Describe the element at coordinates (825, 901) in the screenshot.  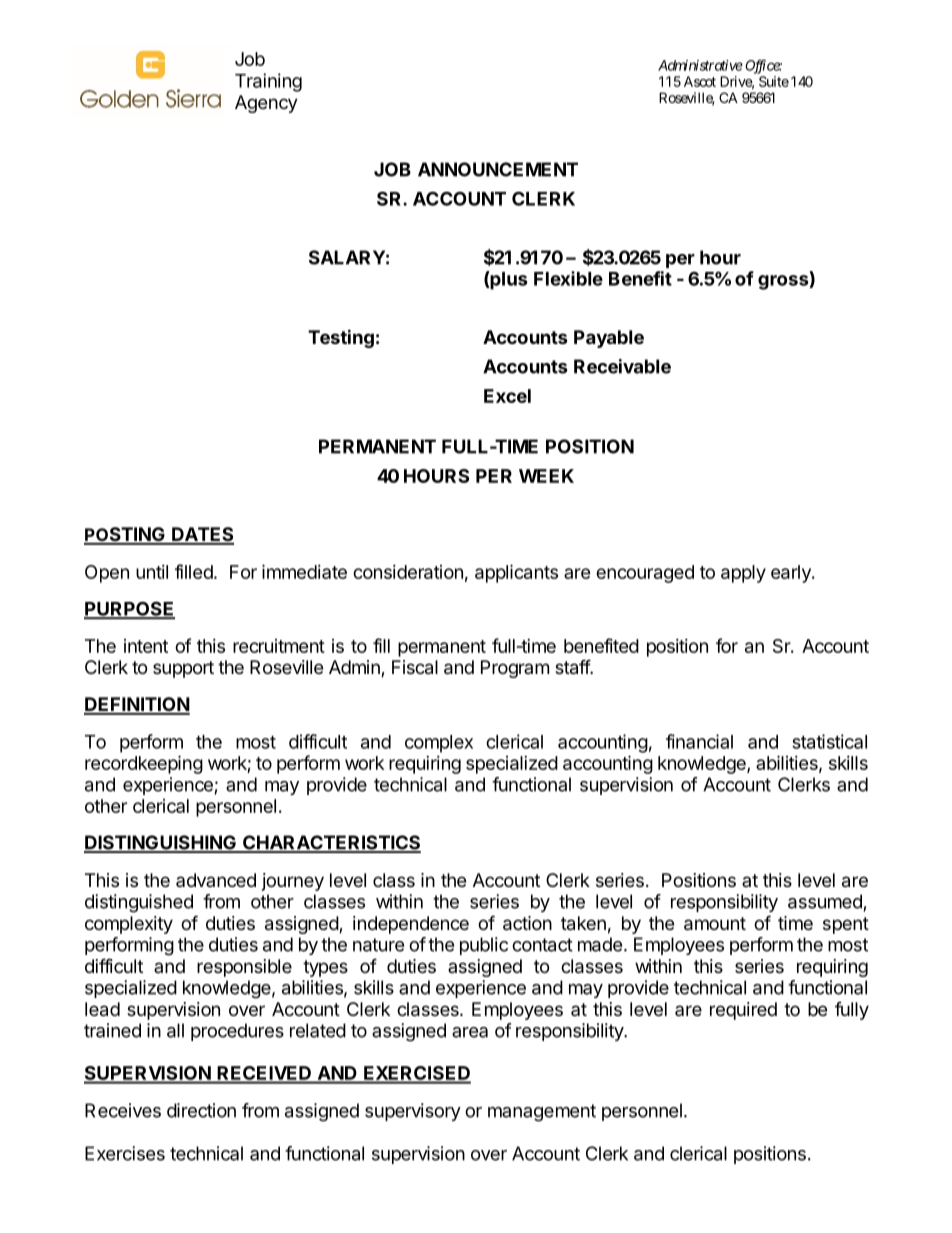
I see `assumed` at that location.
